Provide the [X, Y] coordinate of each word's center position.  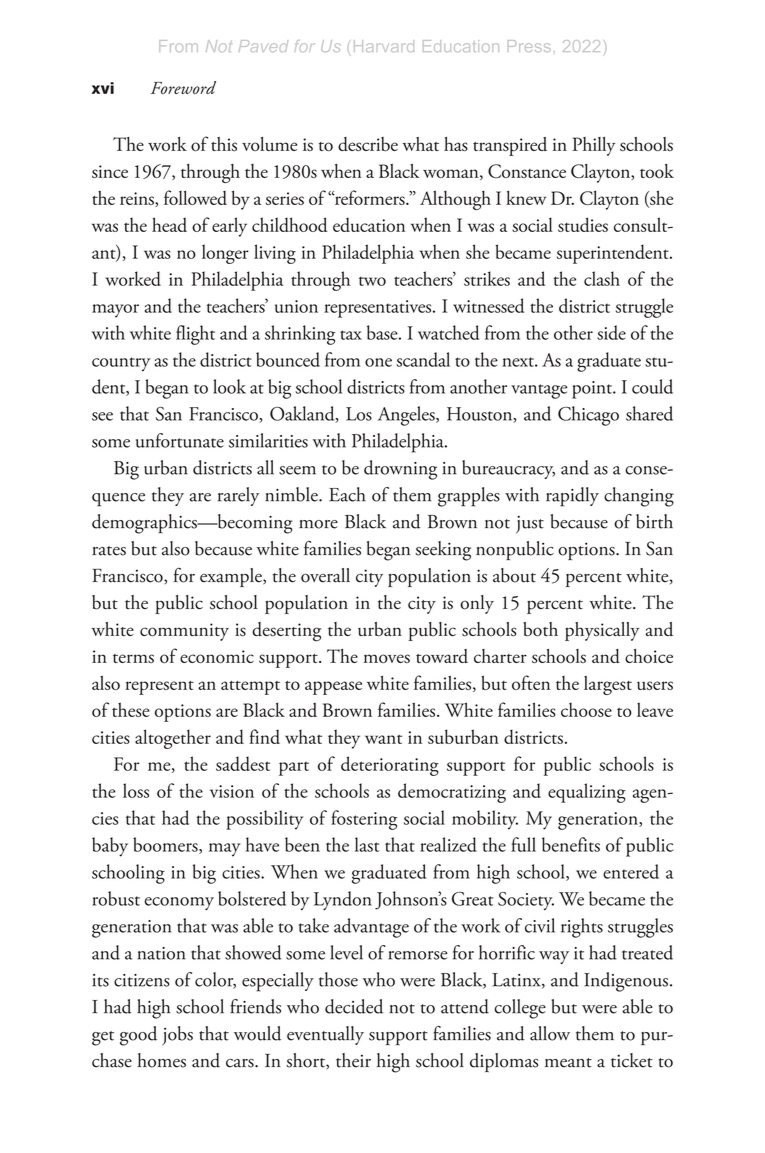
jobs [177, 1036]
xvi [103, 88]
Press [529, 46]
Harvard [384, 46]
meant [568, 1063]
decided [354, 1006]
